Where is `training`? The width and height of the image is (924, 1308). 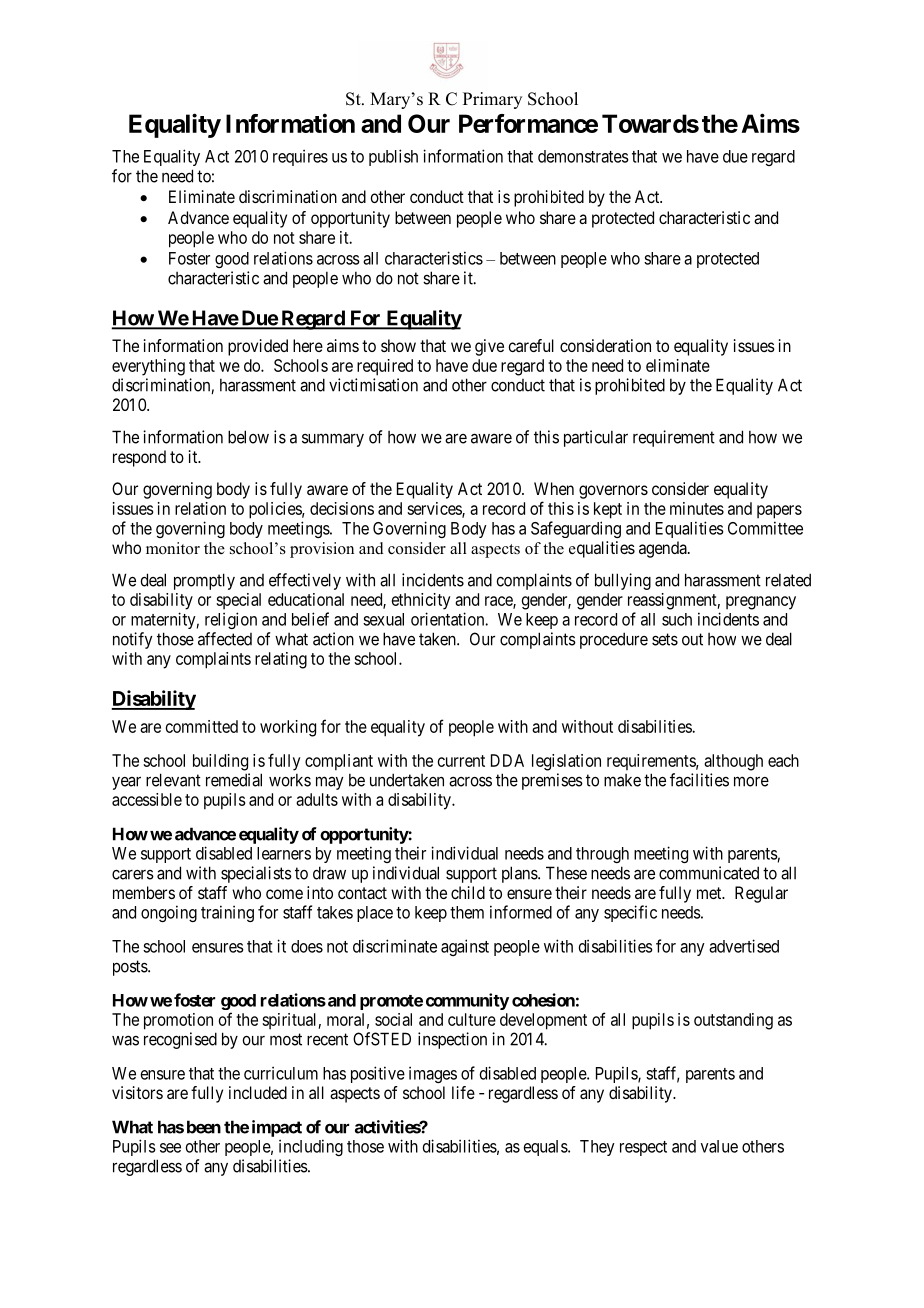
training is located at coordinates (227, 913).
